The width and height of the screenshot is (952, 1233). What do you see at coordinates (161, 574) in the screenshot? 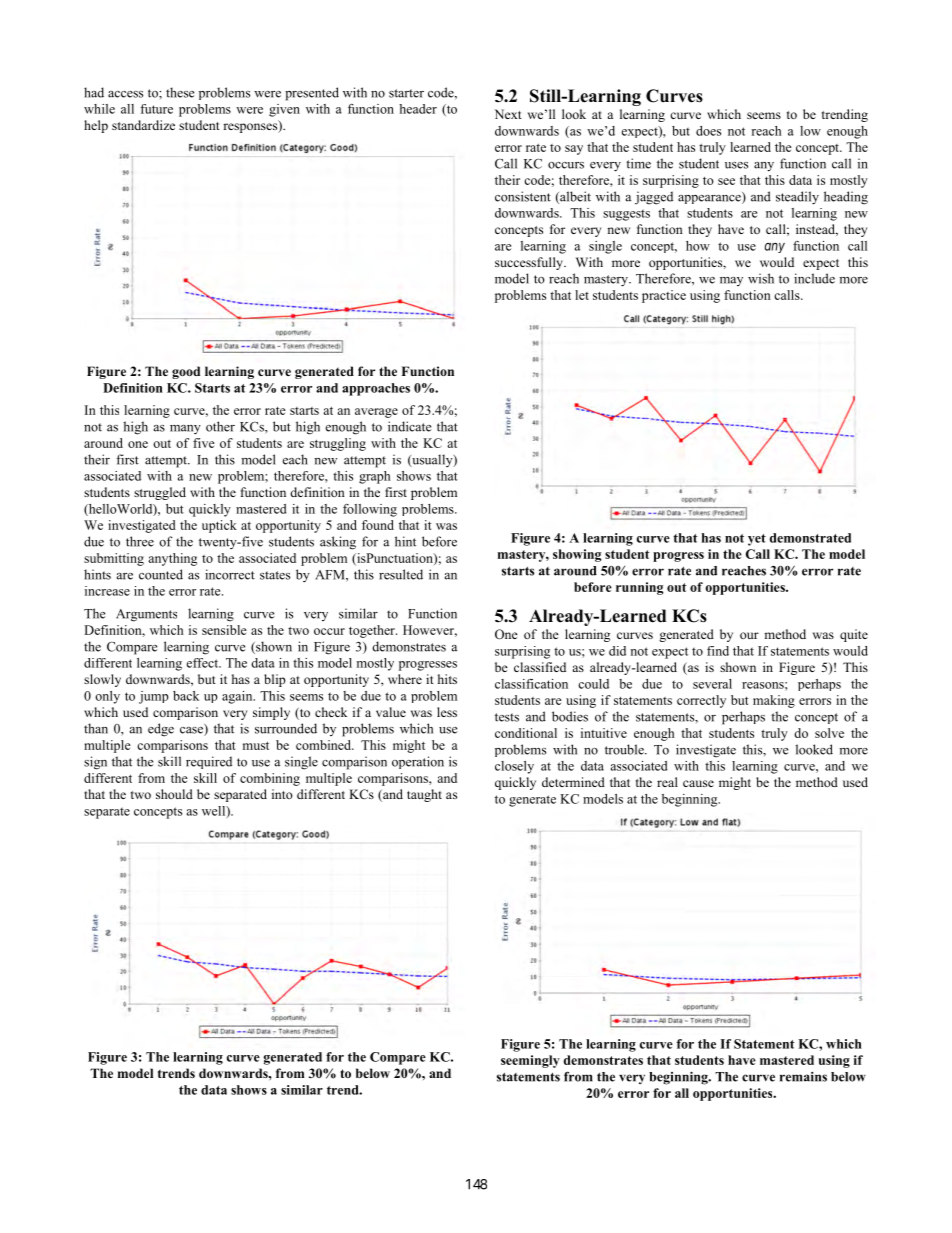
I see `counted` at bounding box center [161, 574].
